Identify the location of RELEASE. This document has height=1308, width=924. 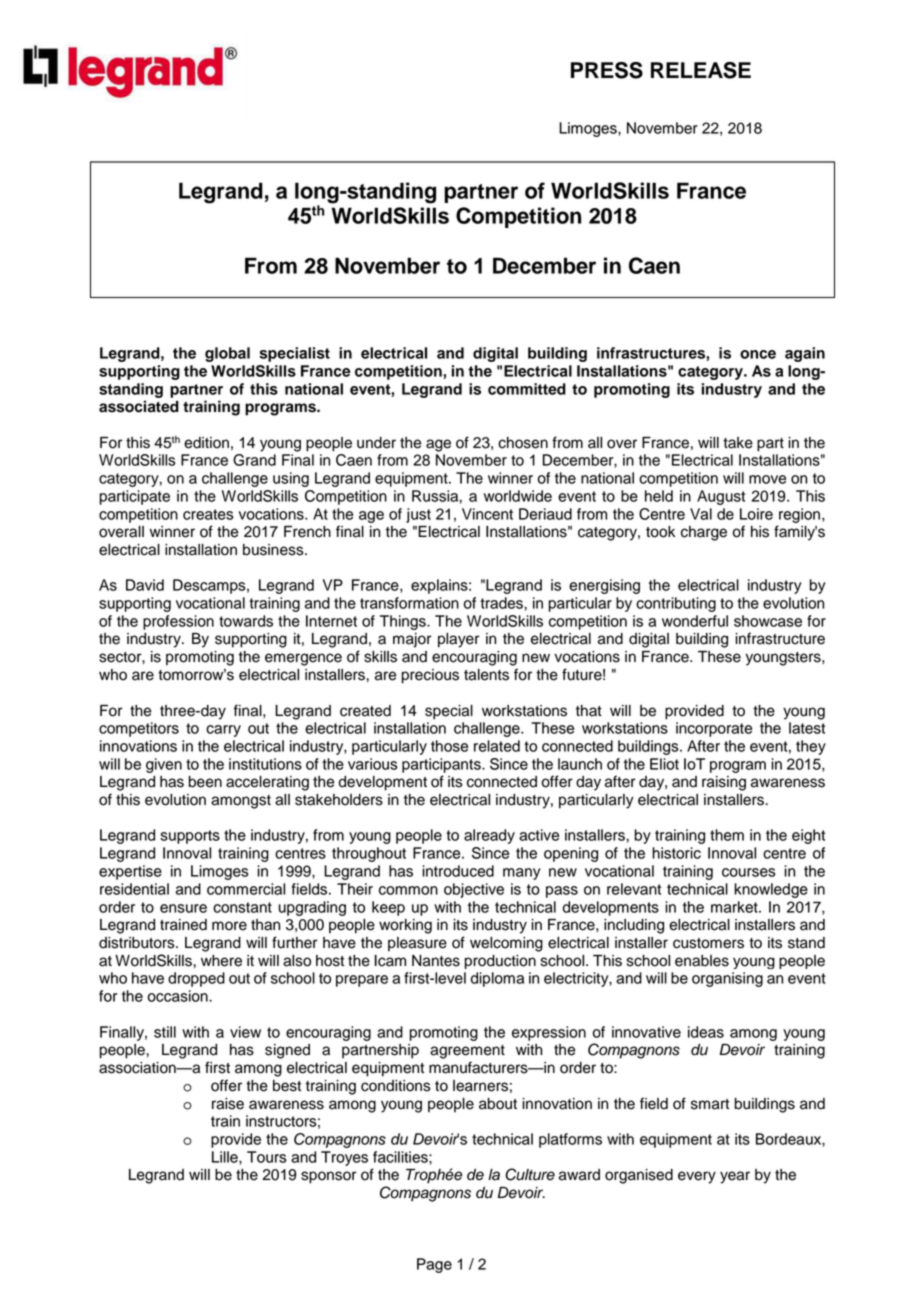
(701, 70).
